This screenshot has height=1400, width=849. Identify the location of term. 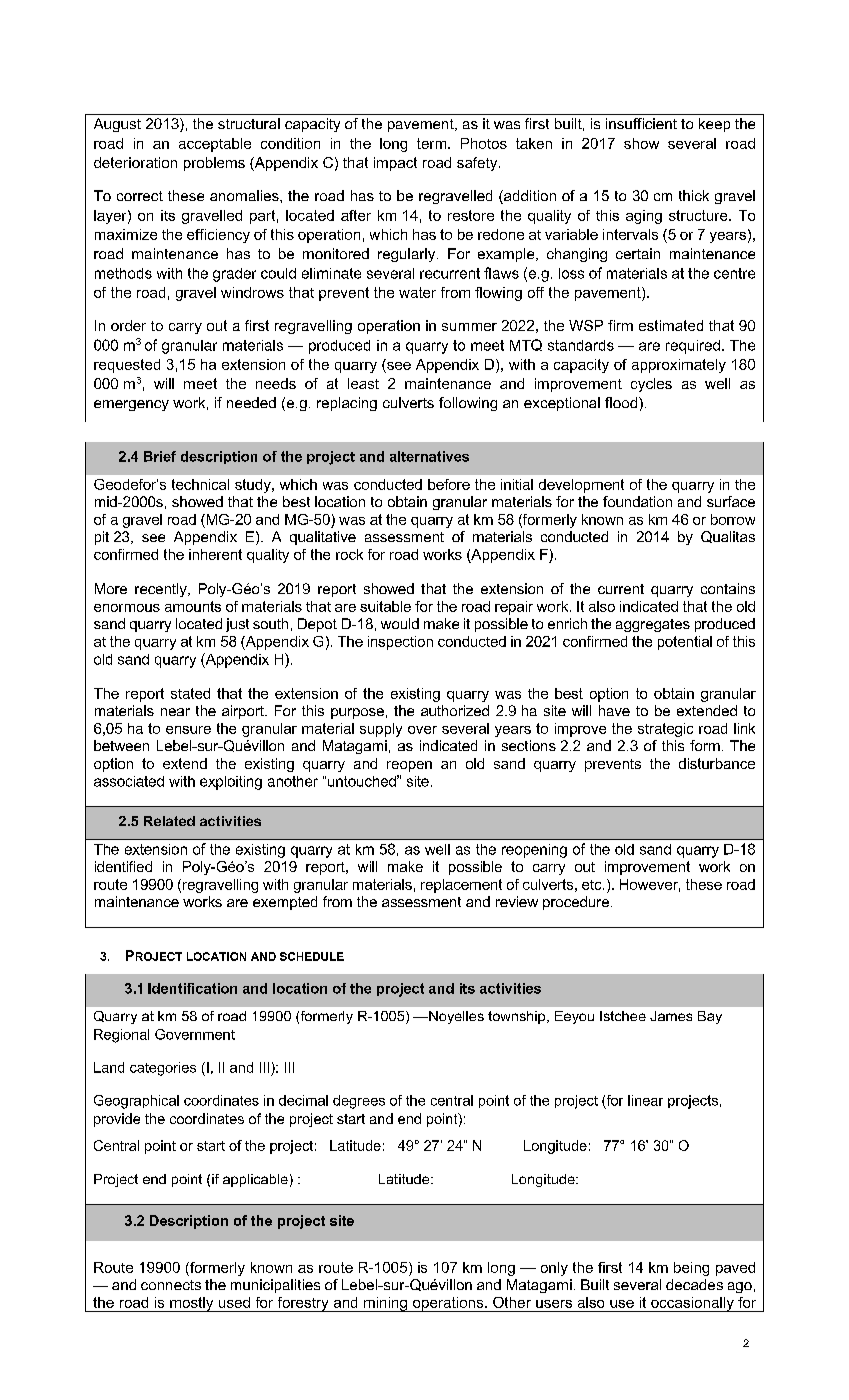
(433, 143).
